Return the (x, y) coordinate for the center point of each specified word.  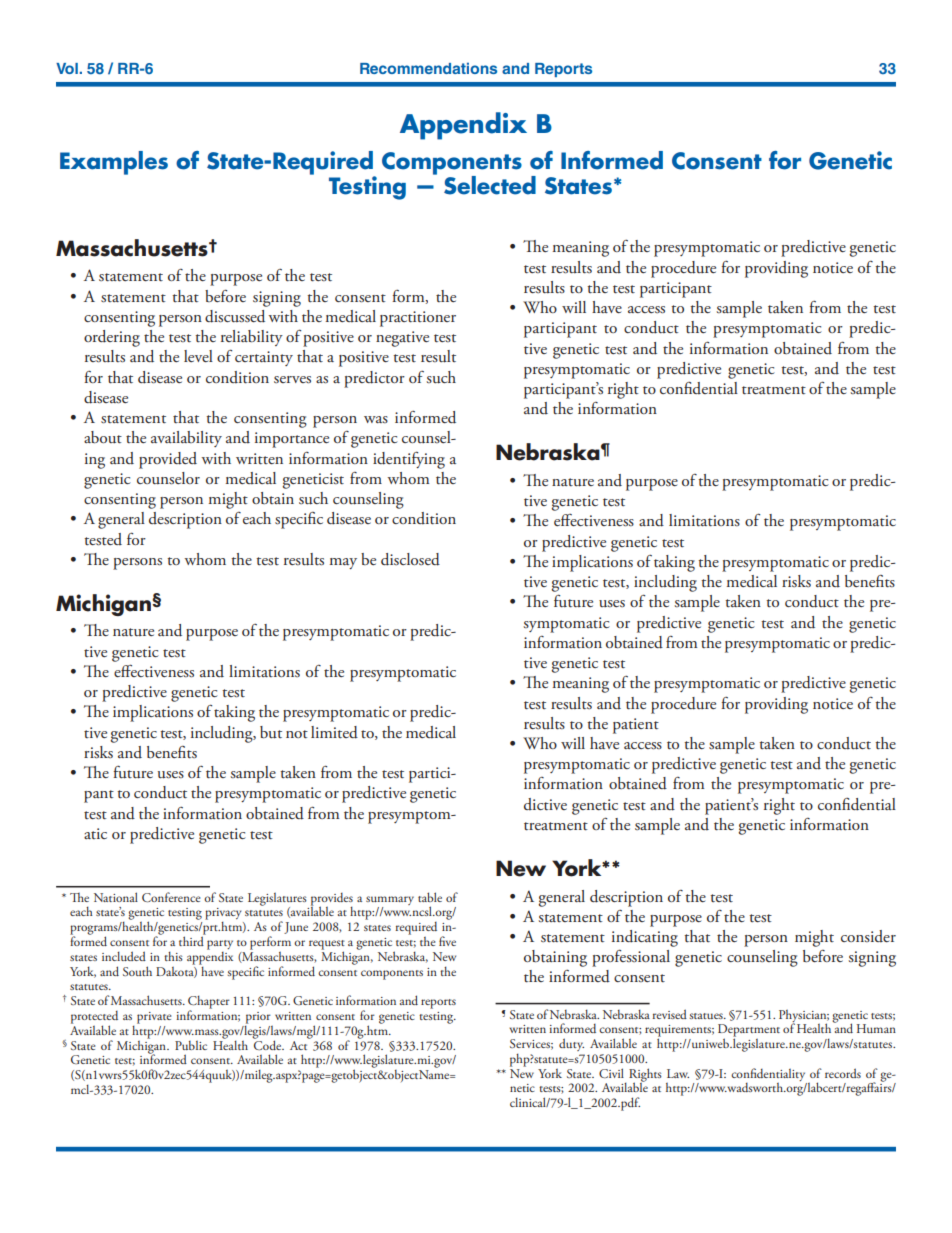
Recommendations (428, 68)
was (376, 419)
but (271, 732)
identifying (409, 460)
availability (186, 439)
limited (334, 732)
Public (191, 1045)
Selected (490, 185)
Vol (67, 68)
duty (571, 1044)
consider (868, 936)
